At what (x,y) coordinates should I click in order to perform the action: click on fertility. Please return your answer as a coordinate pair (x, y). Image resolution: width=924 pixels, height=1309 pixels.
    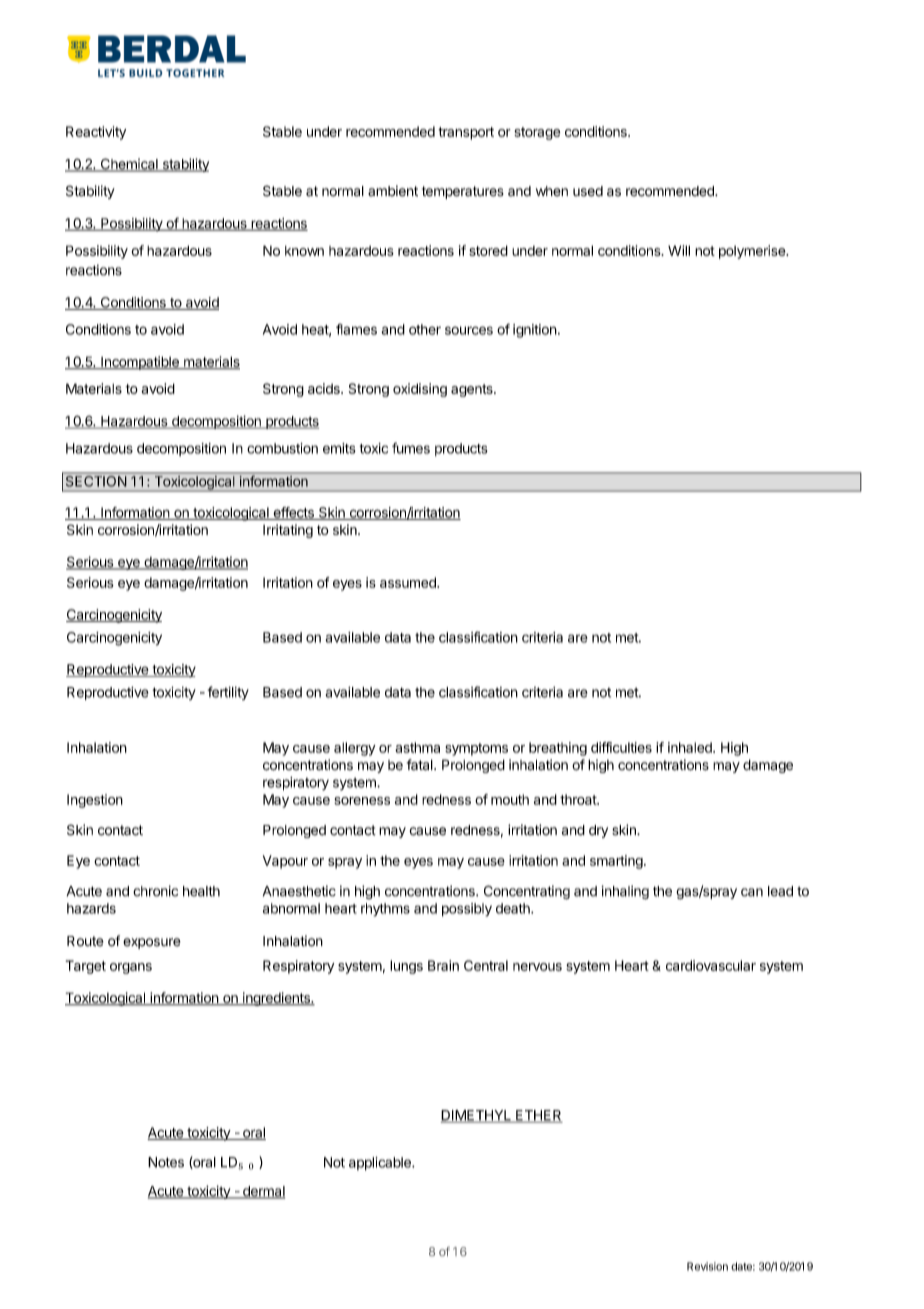
    Looking at the image, I should click on (228, 693).
